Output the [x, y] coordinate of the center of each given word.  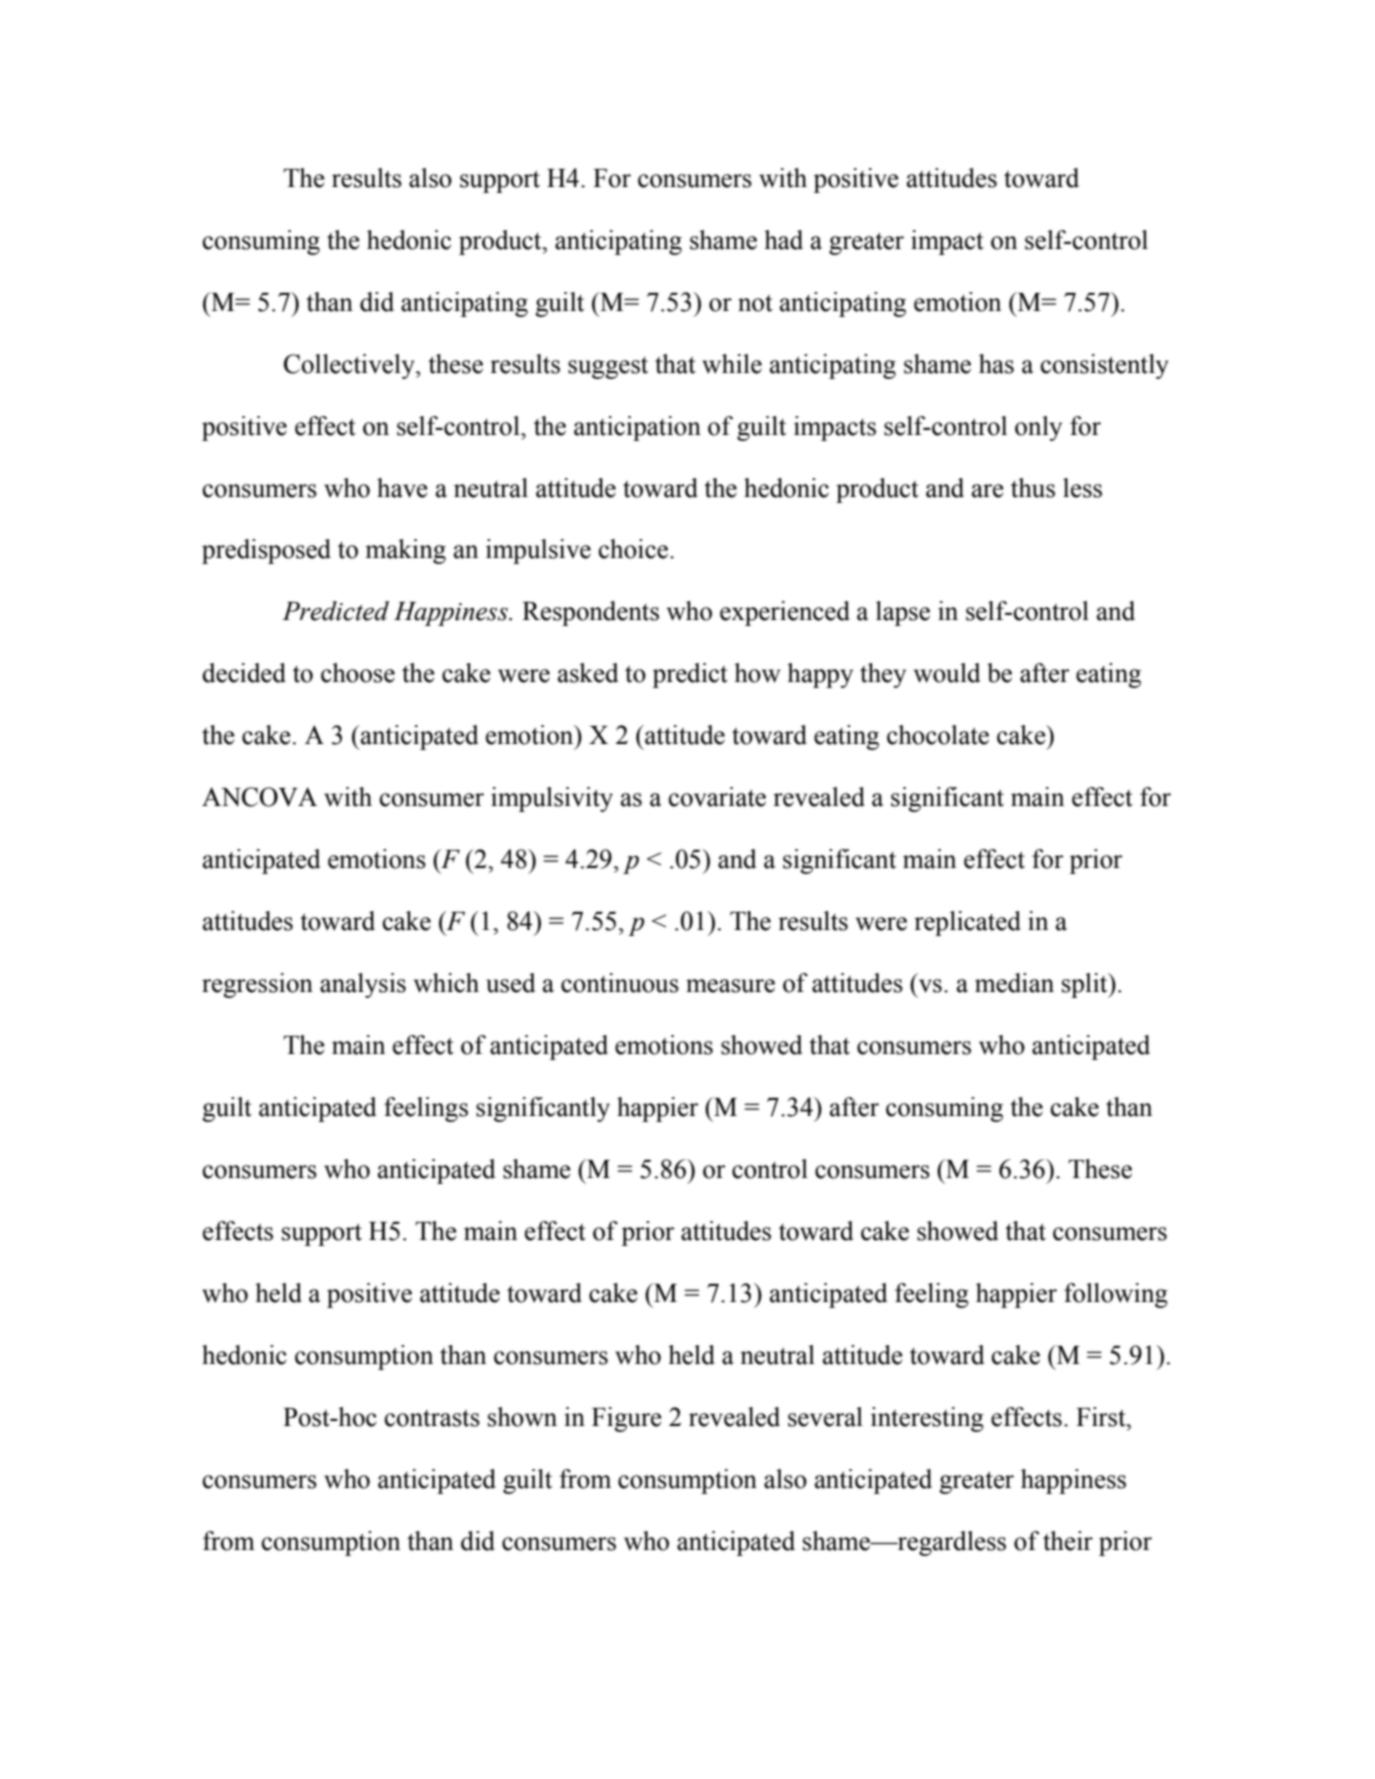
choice [633, 549]
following [1116, 1295]
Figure [627, 1419]
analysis [363, 985]
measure [730, 986]
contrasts [432, 1418]
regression [257, 985]
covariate [717, 797]
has [996, 364]
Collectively [350, 366]
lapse [903, 613]
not [755, 303]
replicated [967, 923]
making [405, 551]
